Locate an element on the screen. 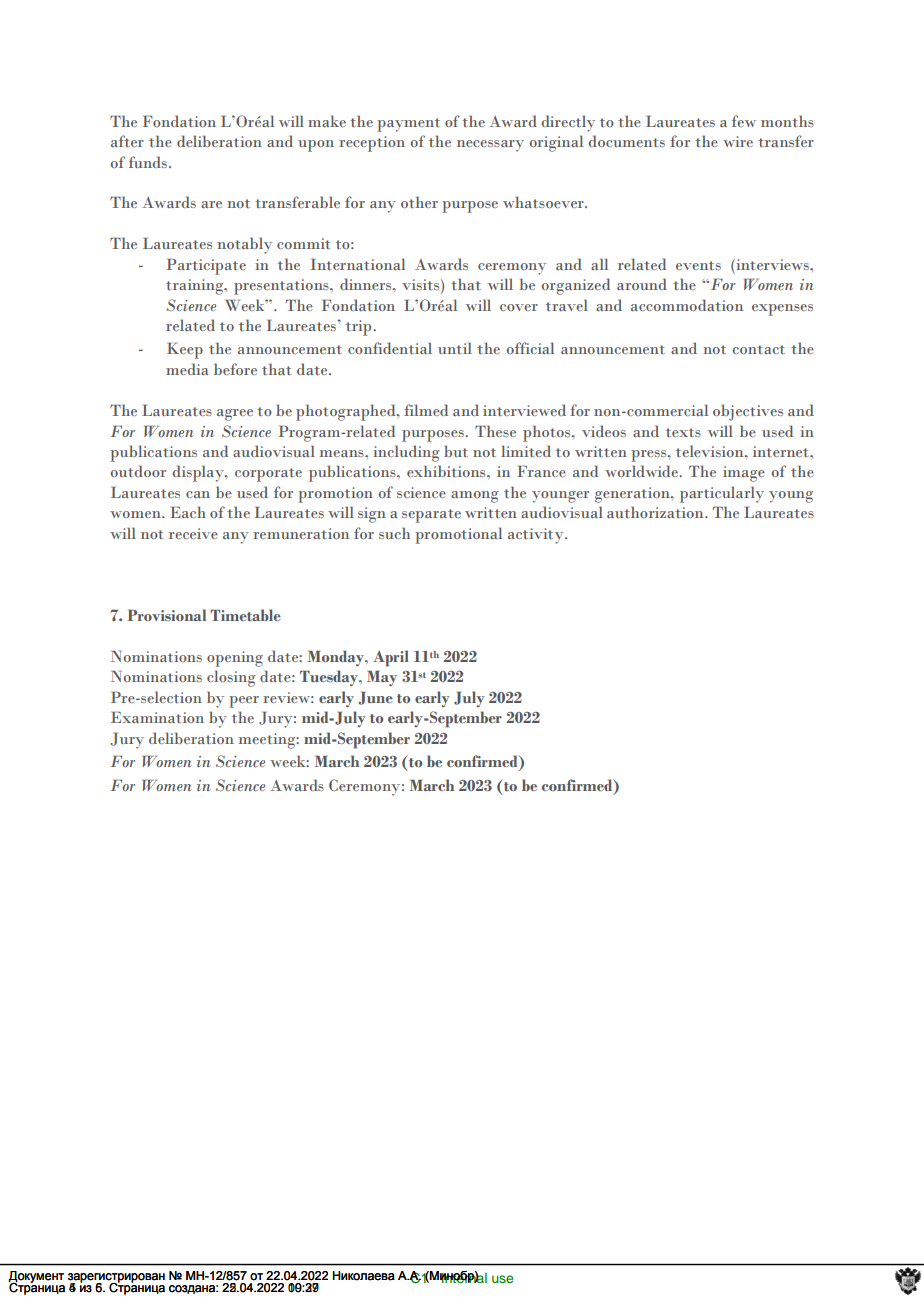 Image resolution: width=924 pixels, height=1308 pixels. May is located at coordinates (382, 678).
